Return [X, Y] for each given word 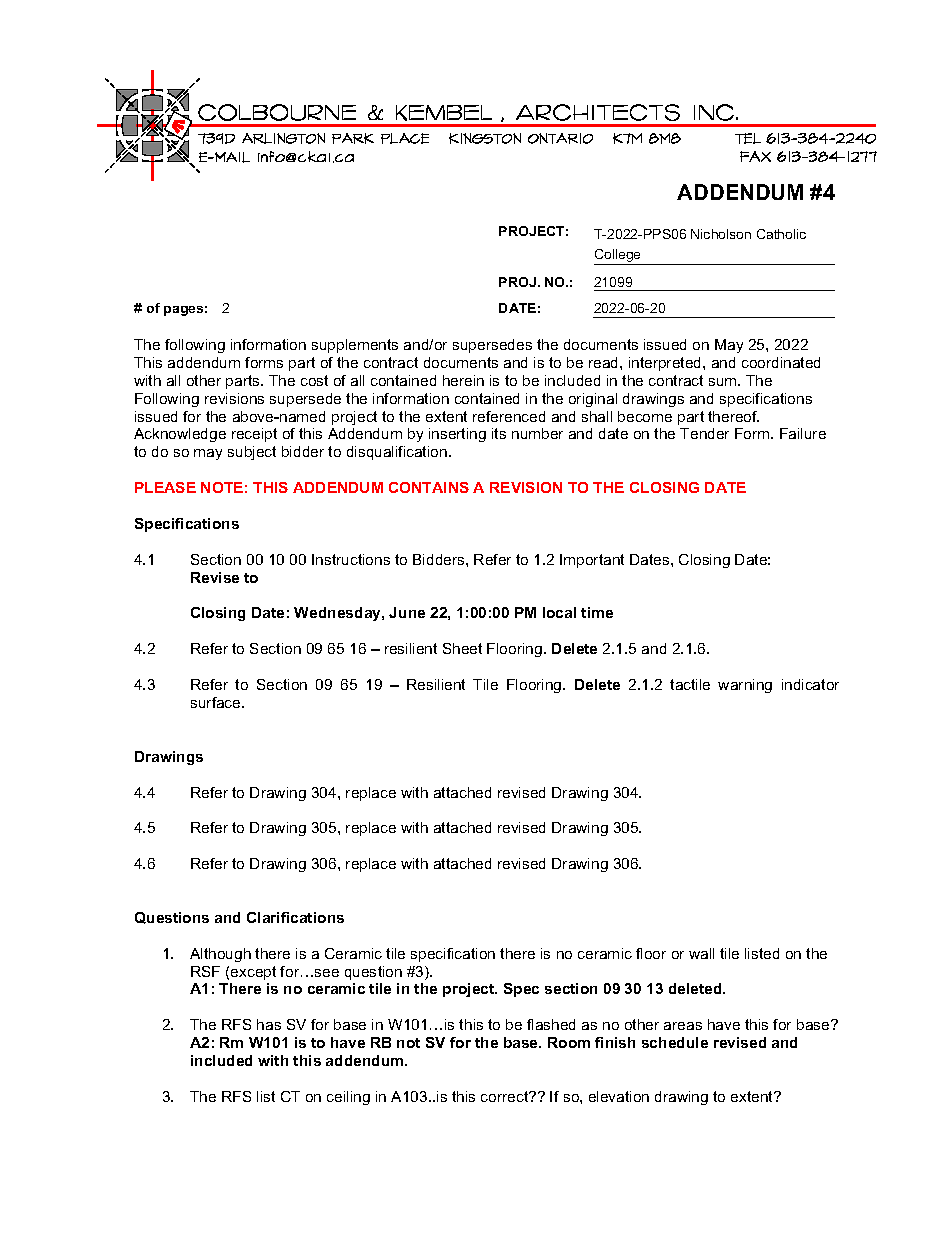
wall [701, 953]
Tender [704, 433]
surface [217, 702]
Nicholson [721, 234]
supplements [355, 346]
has [269, 1024]
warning [745, 686]
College [619, 257]
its [499, 433]
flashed [551, 1024]
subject [252, 453]
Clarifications [295, 917]
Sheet [462, 648]
